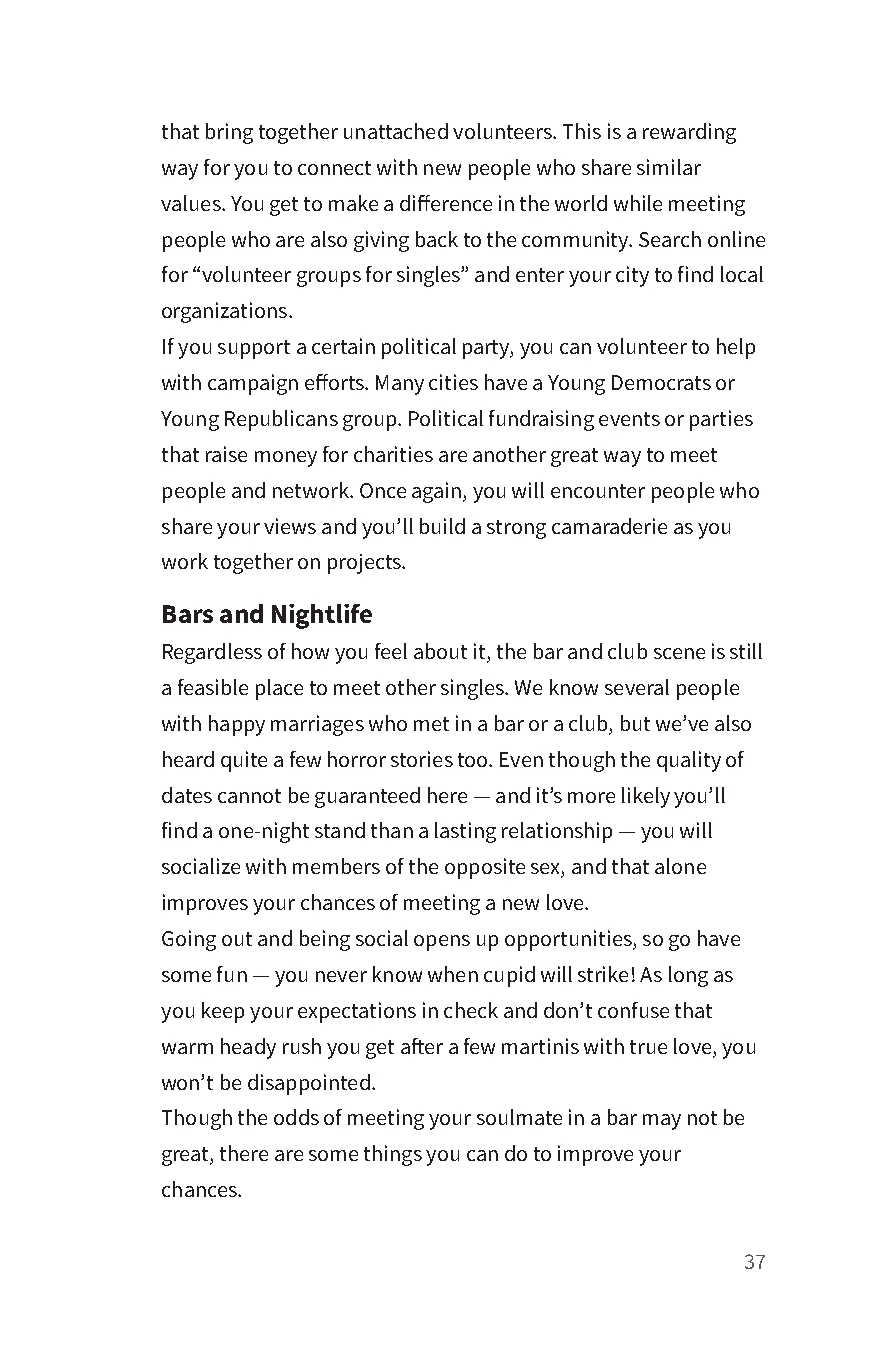 This image has height=1372, width=887. What do you see at coordinates (679, 653) in the image?
I see `scene` at bounding box center [679, 653].
